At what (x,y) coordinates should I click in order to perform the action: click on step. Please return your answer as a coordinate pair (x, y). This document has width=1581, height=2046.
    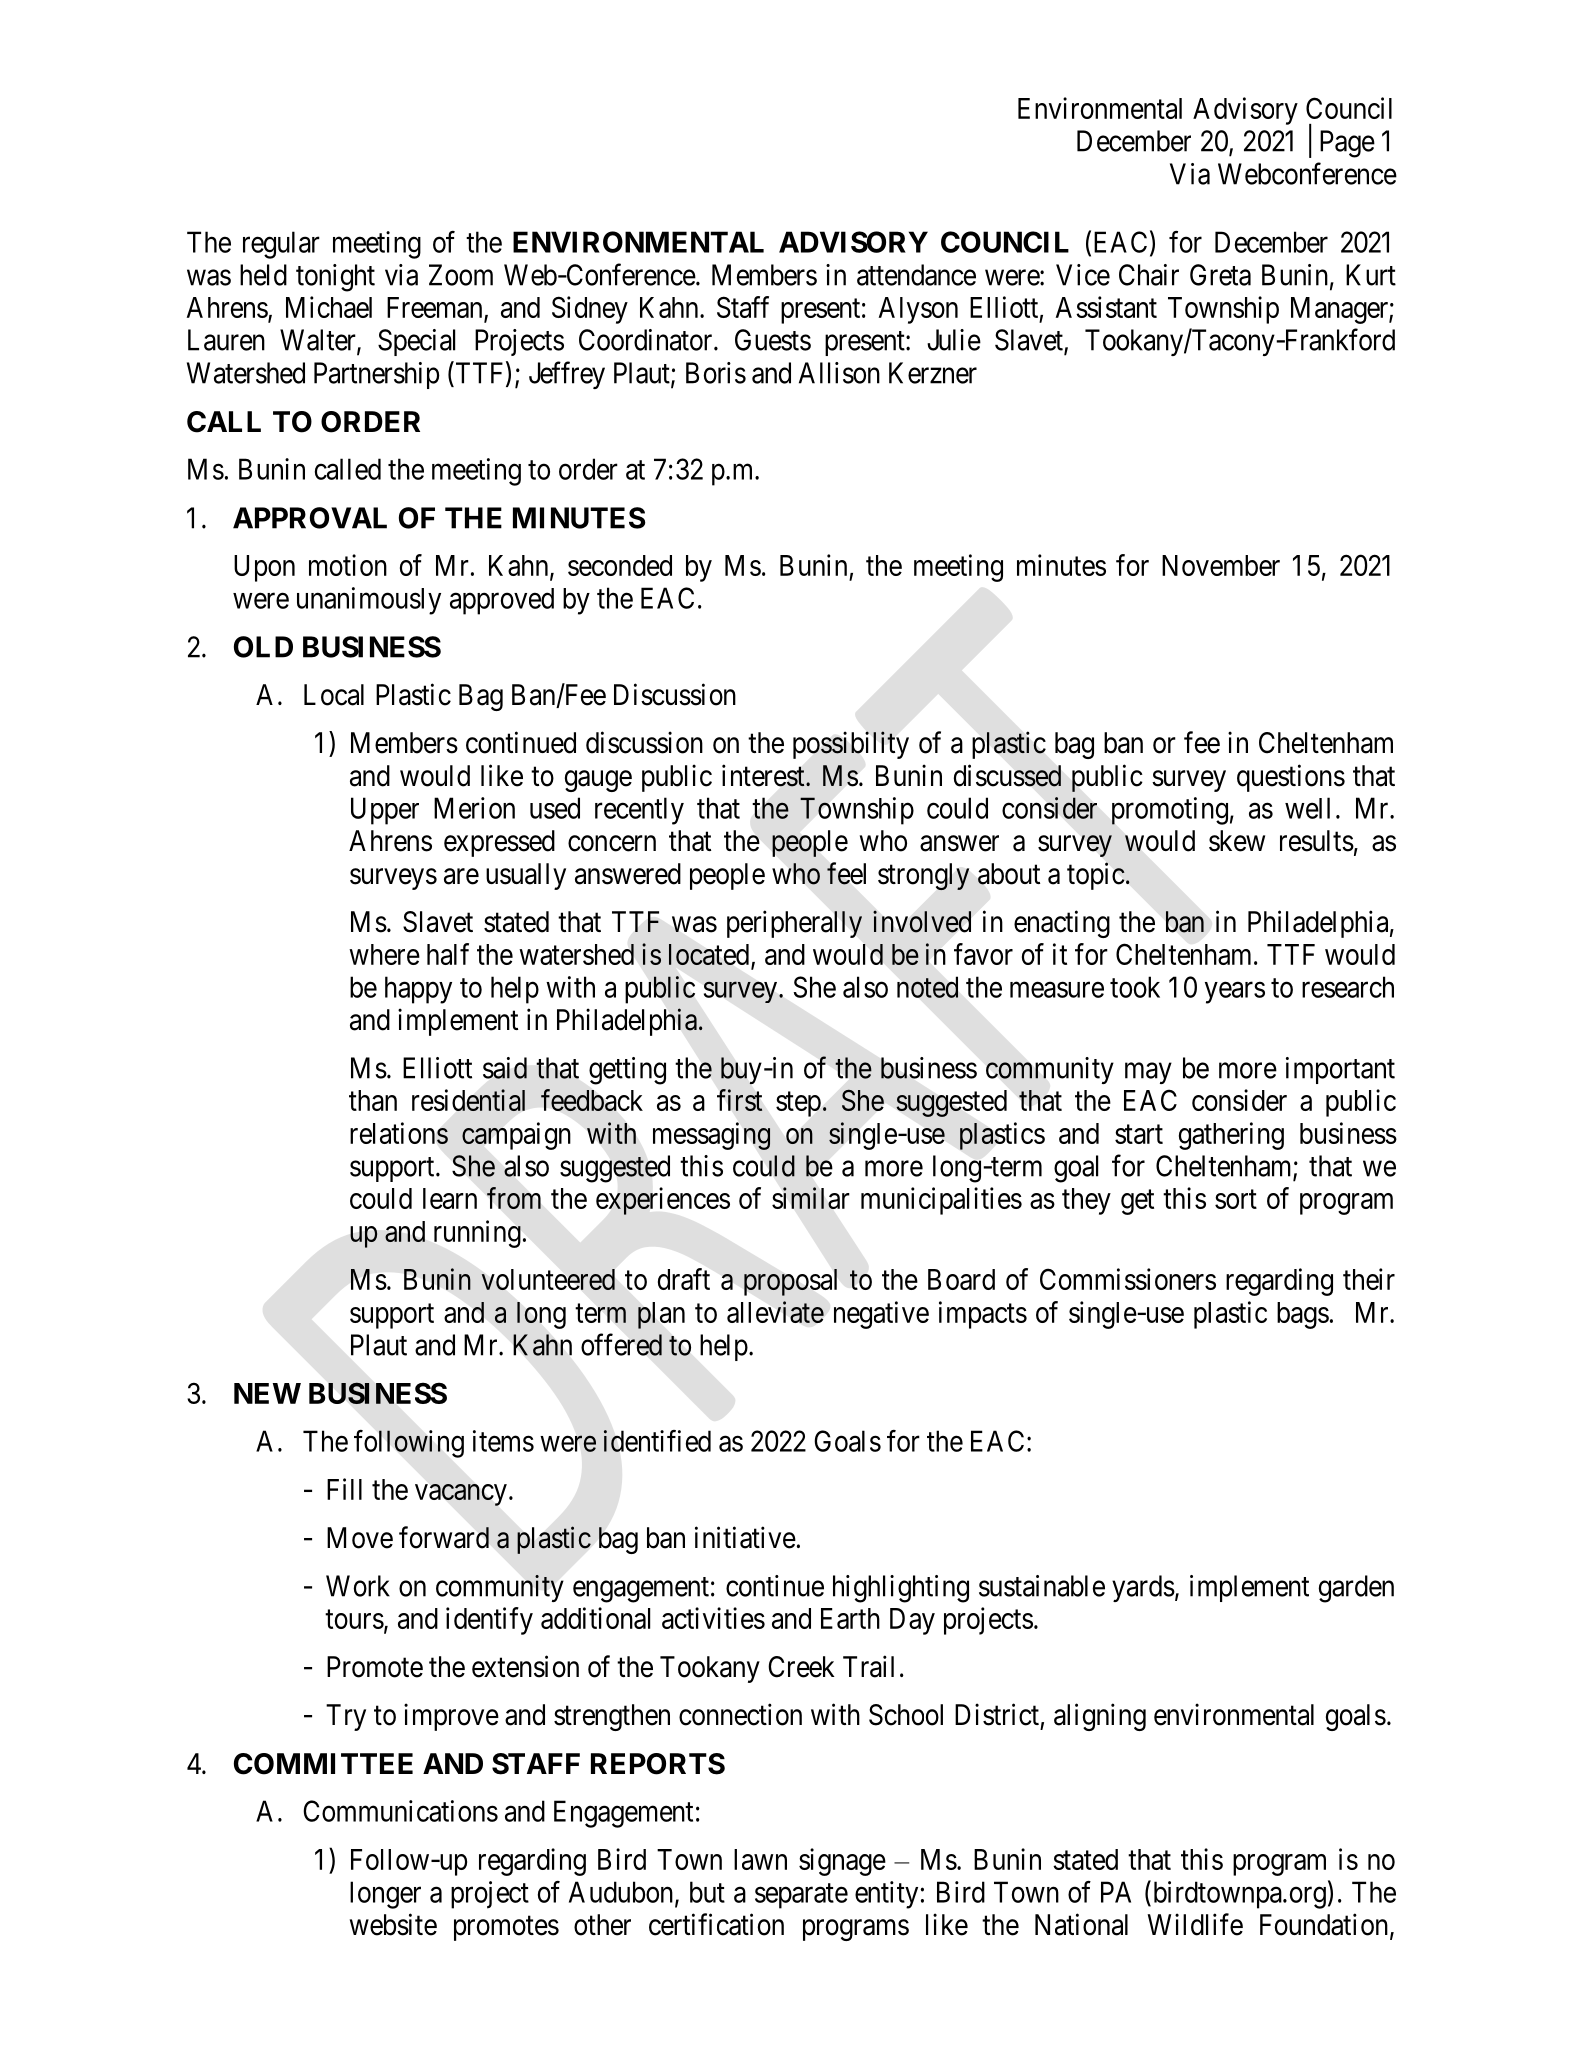
    Looking at the image, I should click on (798, 1104).
